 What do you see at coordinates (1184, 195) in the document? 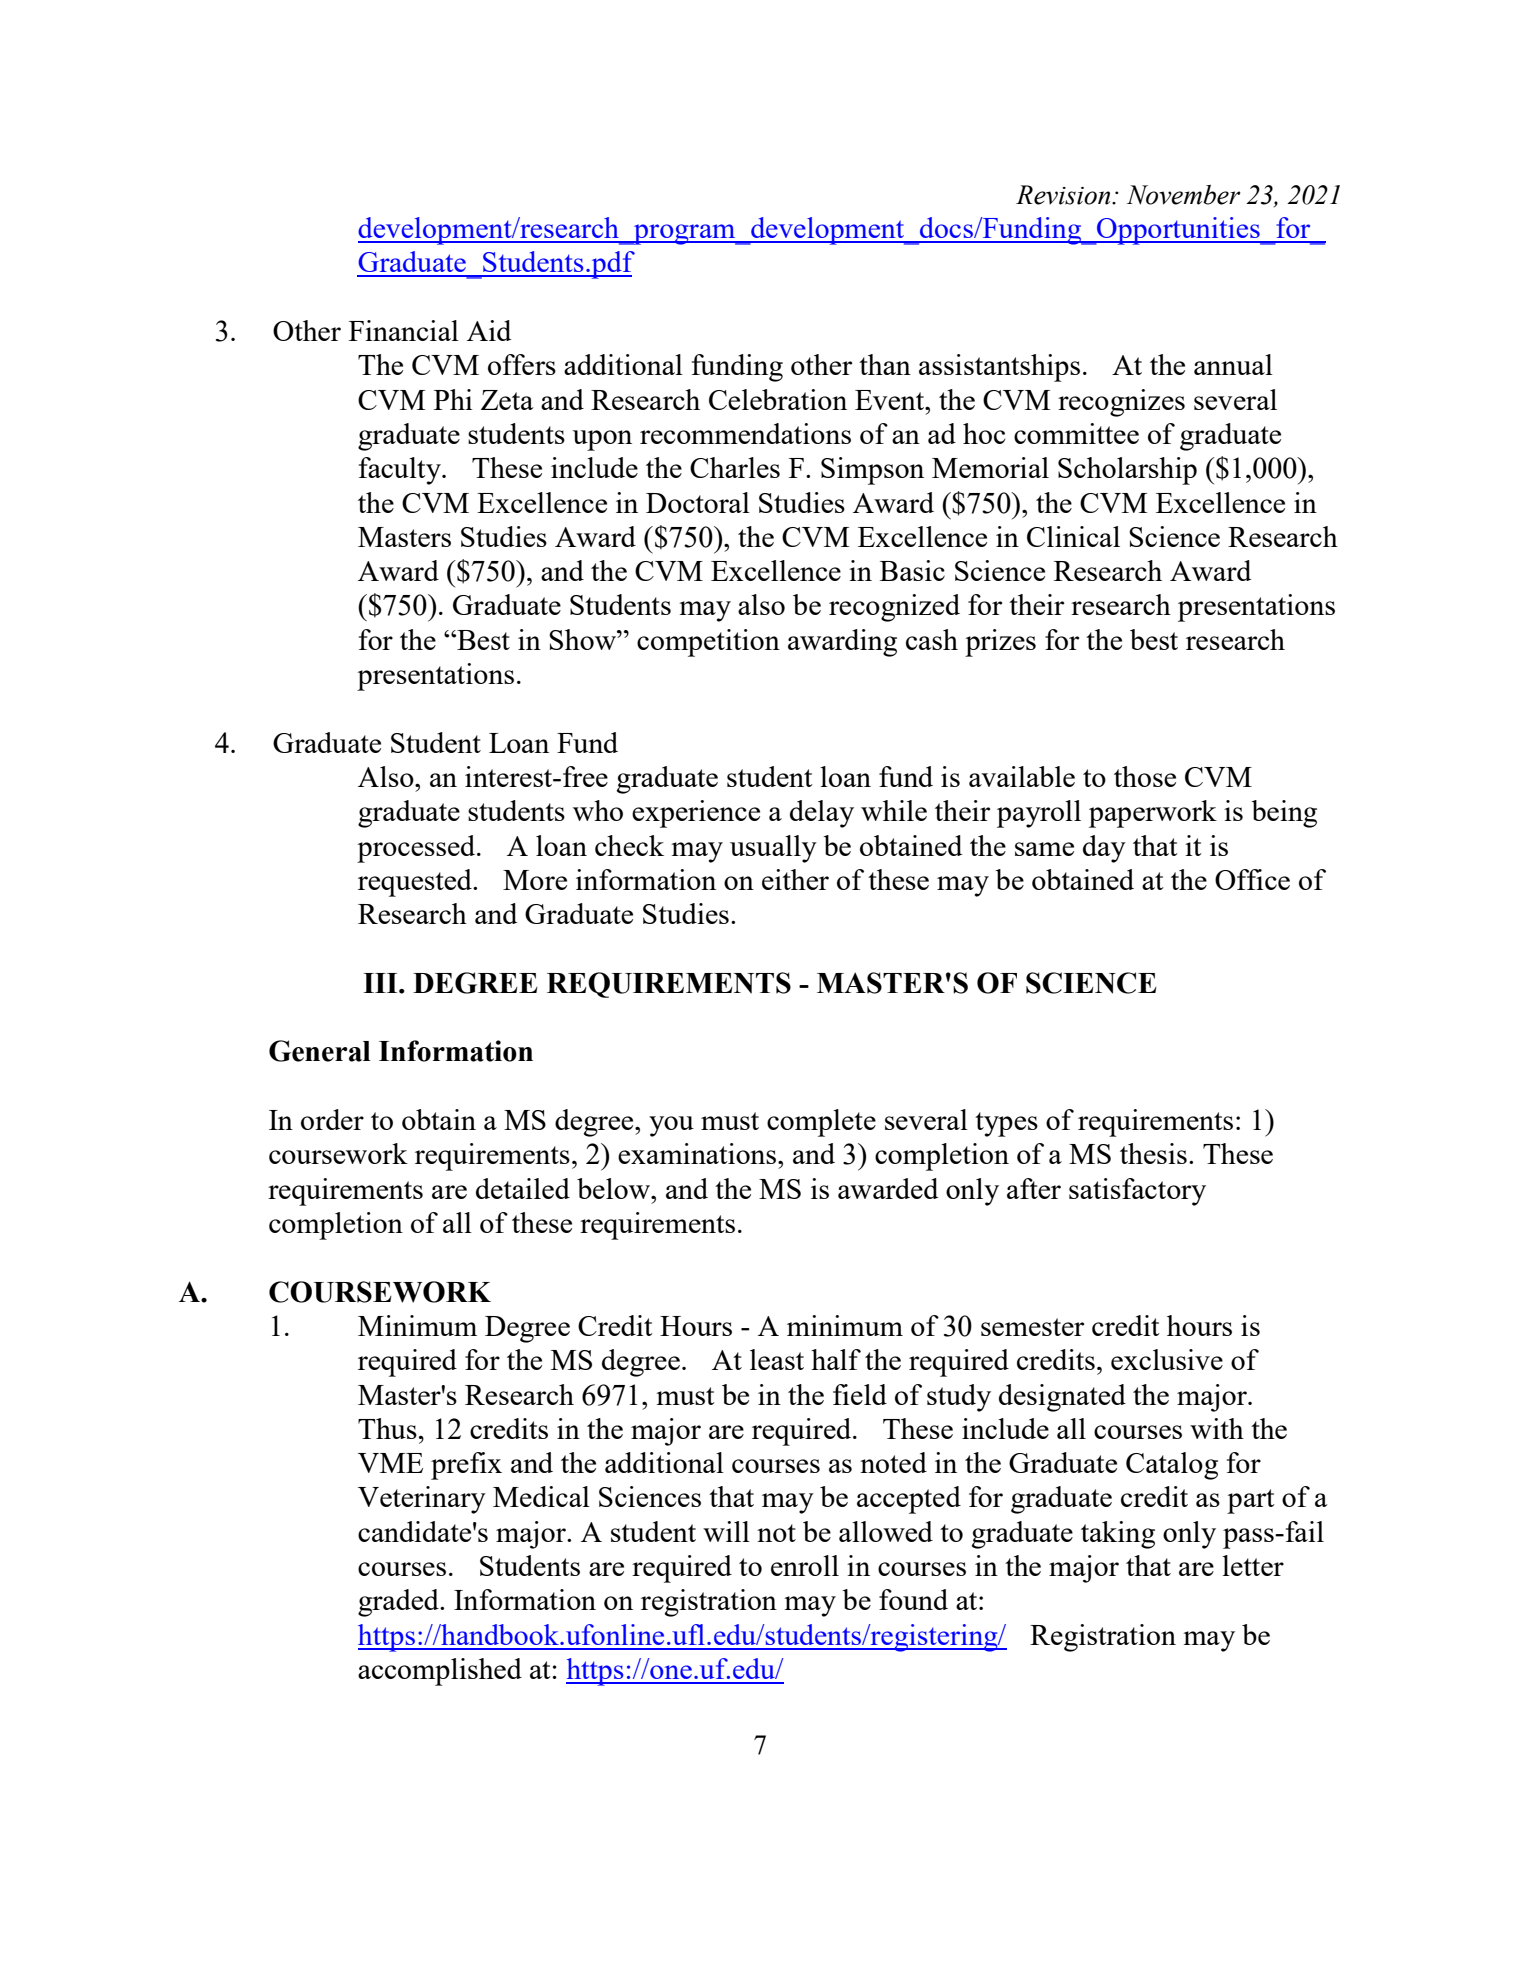
I see `November` at bounding box center [1184, 195].
